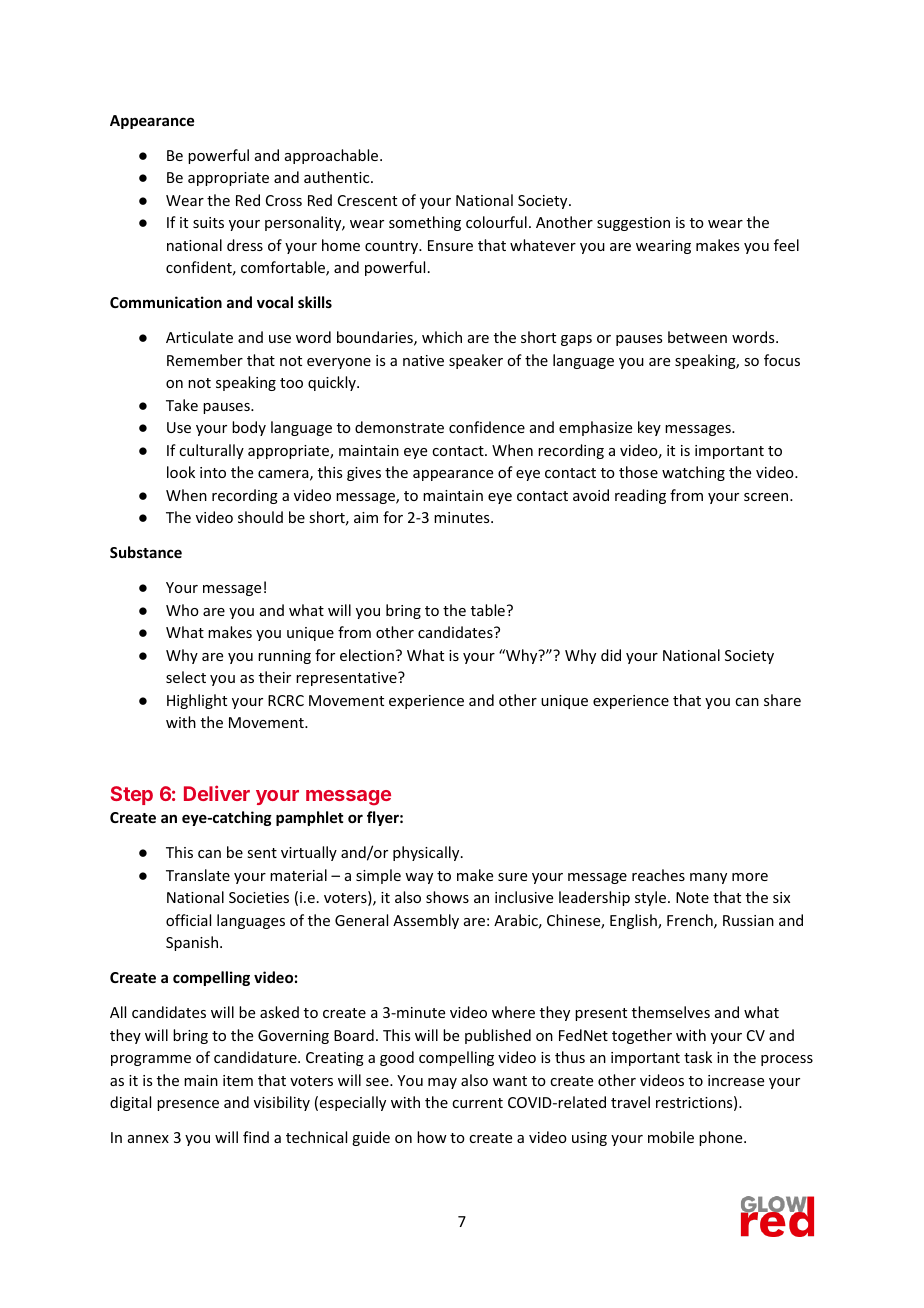 The image size is (924, 1308). What do you see at coordinates (425, 223) in the screenshot?
I see `something` at bounding box center [425, 223].
